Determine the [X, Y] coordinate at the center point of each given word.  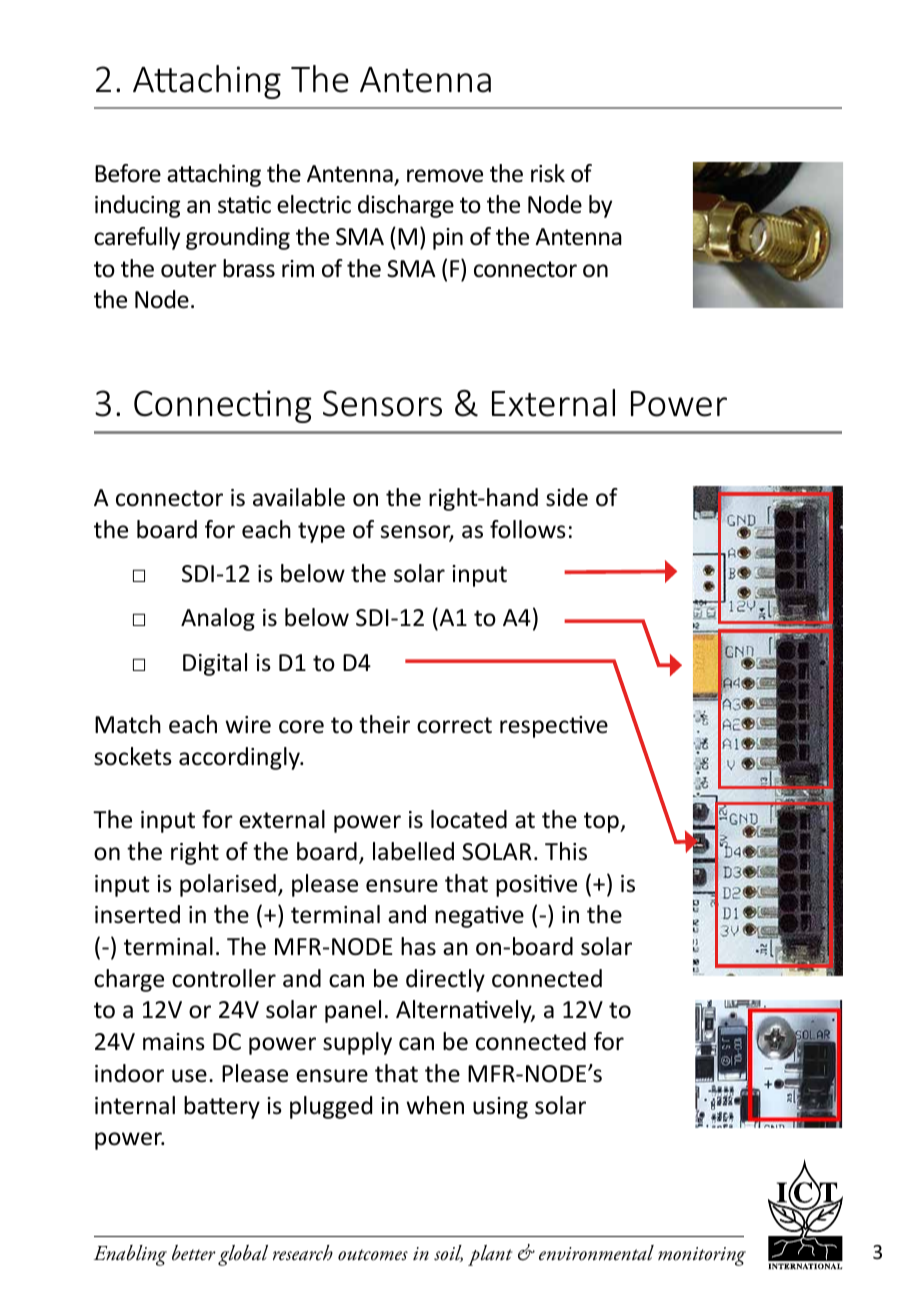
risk [548, 173]
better [194, 1253]
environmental [596, 1253]
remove [445, 176]
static [244, 205]
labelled [413, 851]
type [321, 532]
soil [448, 1253]
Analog [218, 619]
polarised [228, 885]
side [567, 497]
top [602, 822]
